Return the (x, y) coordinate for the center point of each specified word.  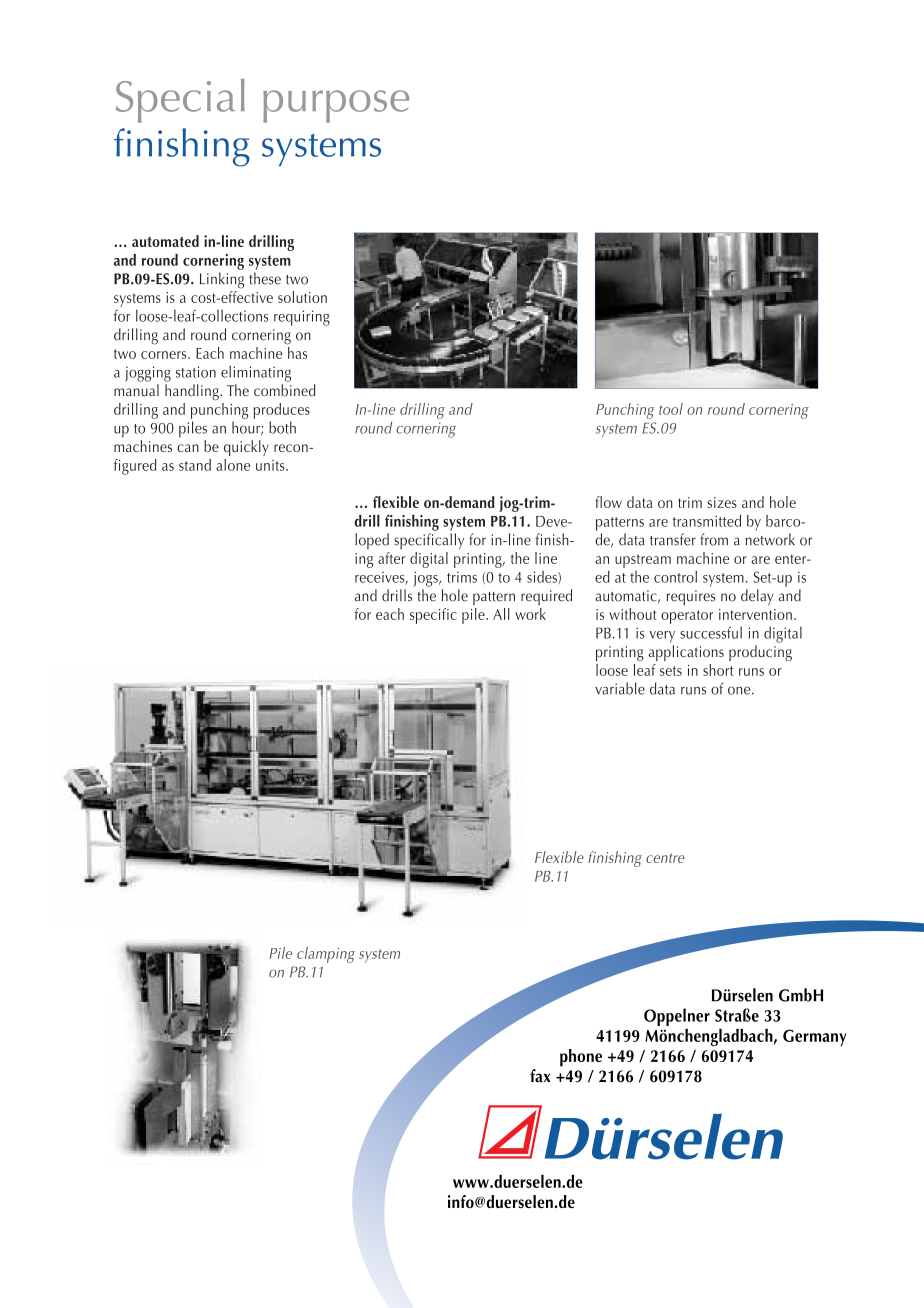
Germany (815, 1037)
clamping (326, 955)
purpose (336, 106)
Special (180, 101)
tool (671, 409)
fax (540, 1076)
